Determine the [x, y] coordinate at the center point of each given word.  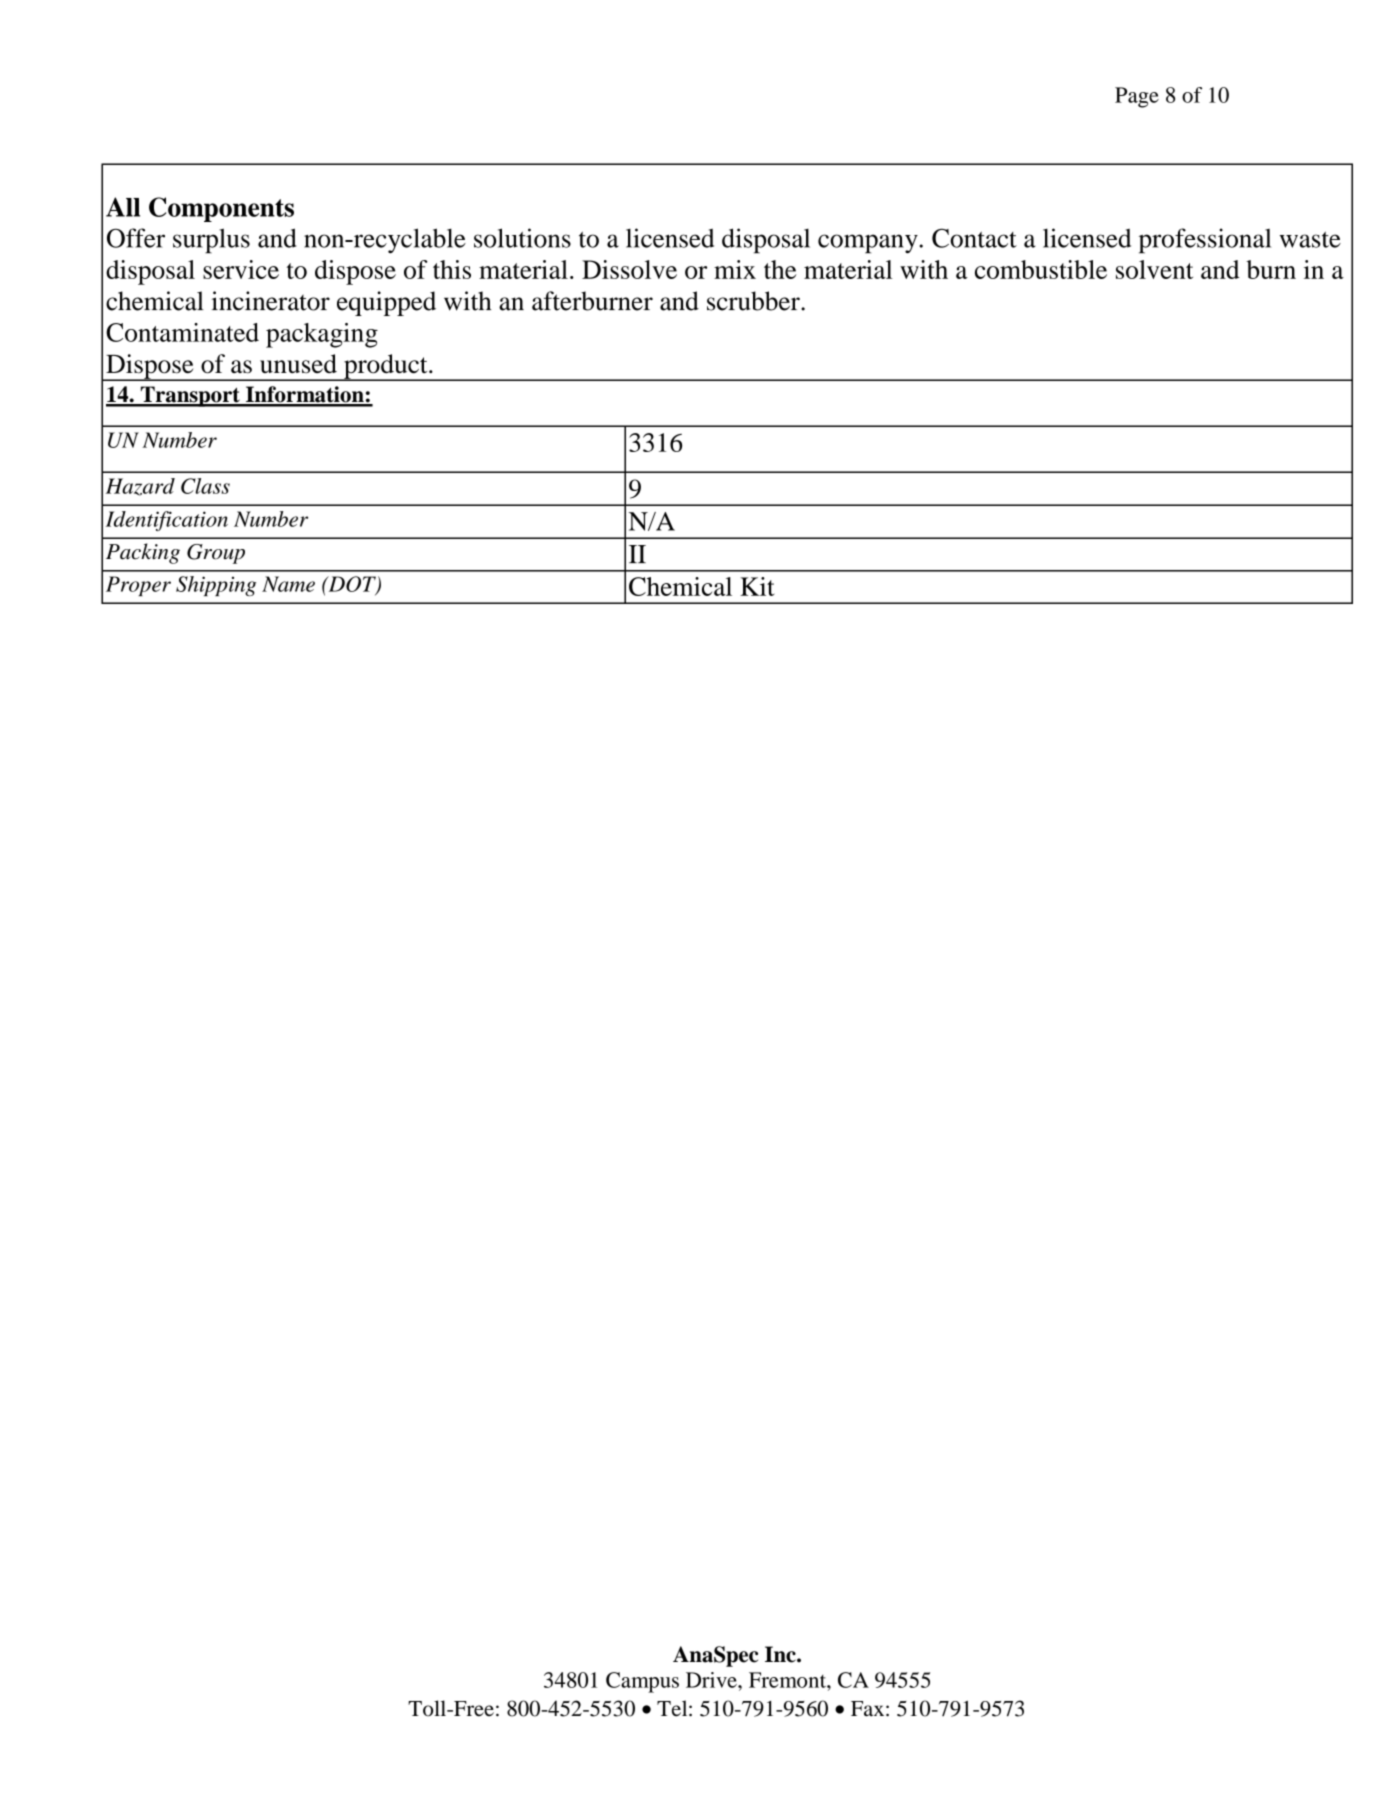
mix [735, 269]
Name [288, 584]
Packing [143, 553]
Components [221, 209]
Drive [712, 1680]
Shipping [216, 586]
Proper [138, 586]
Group [216, 554]
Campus [642, 1682]
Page [1137, 97]
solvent [1154, 269]
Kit [757, 586]
